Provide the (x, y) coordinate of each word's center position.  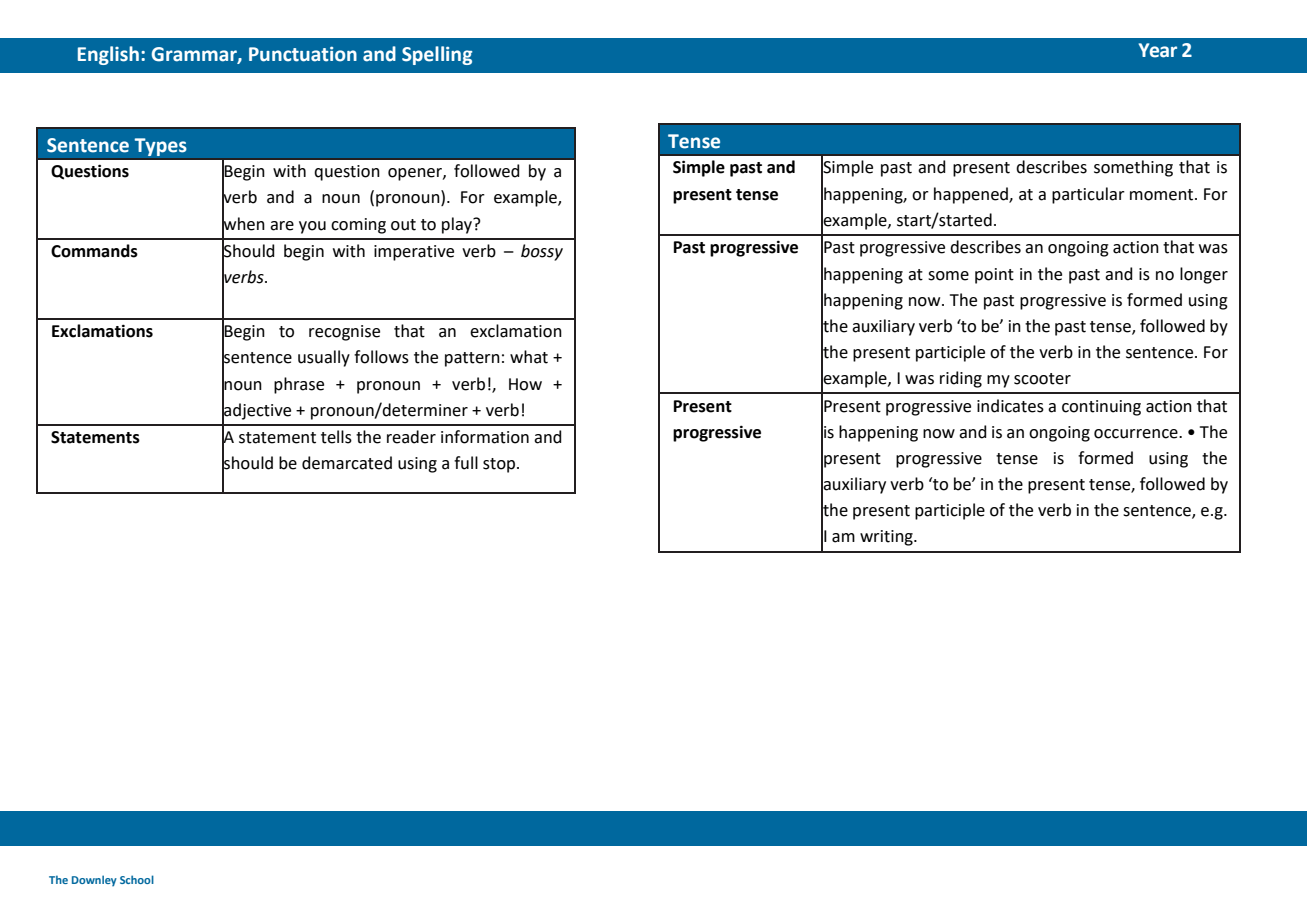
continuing (1101, 408)
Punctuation (303, 54)
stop (499, 465)
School (137, 879)
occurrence (1137, 434)
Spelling (437, 55)
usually (324, 358)
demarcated (347, 463)
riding (961, 379)
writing (887, 538)
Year (1158, 50)
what (529, 357)
